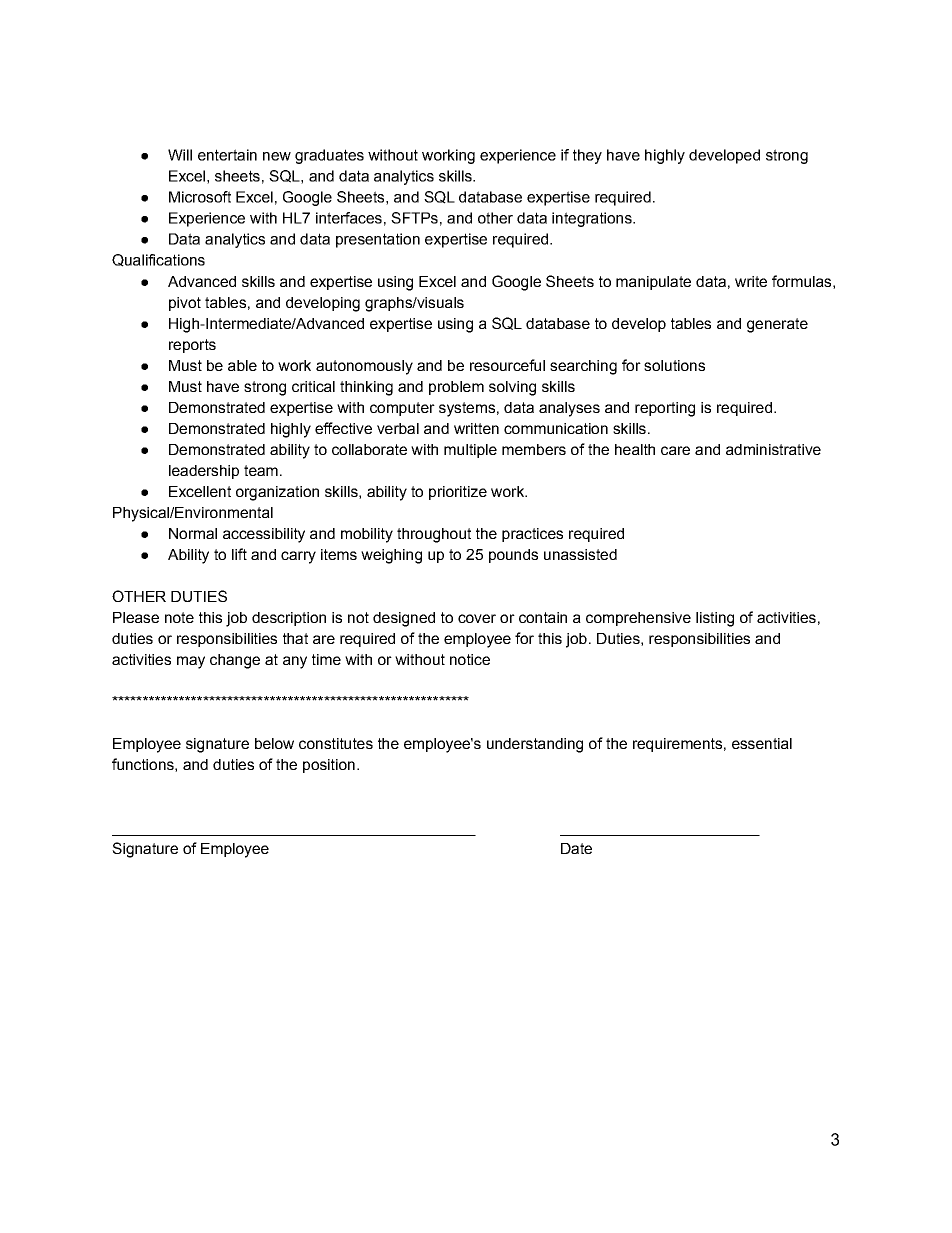  What do you see at coordinates (476, 428) in the screenshot?
I see `written` at bounding box center [476, 428].
